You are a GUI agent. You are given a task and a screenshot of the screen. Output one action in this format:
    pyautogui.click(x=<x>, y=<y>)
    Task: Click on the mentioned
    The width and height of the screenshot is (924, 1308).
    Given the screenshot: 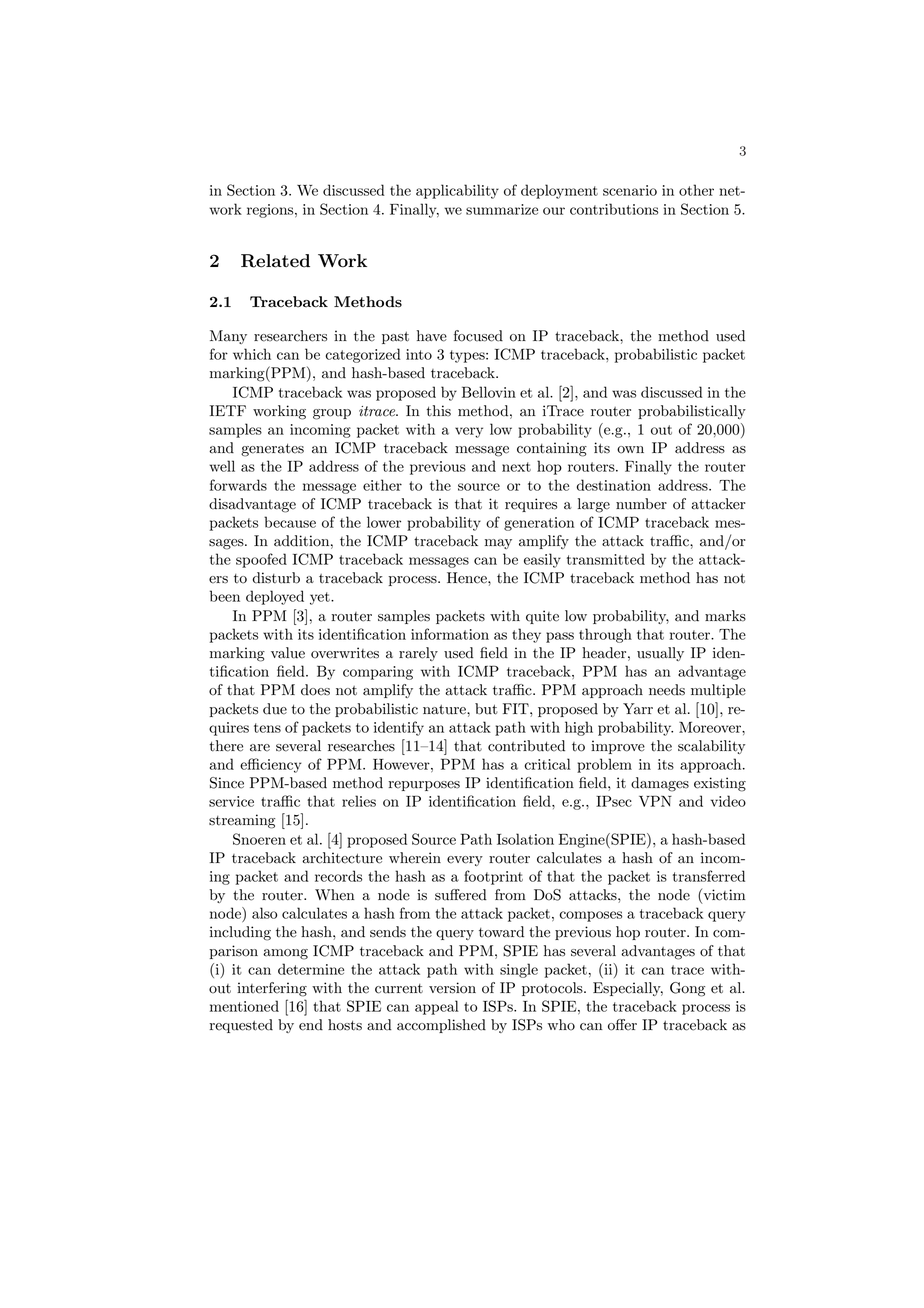 What is the action you would take?
    pyautogui.click(x=244, y=1006)
